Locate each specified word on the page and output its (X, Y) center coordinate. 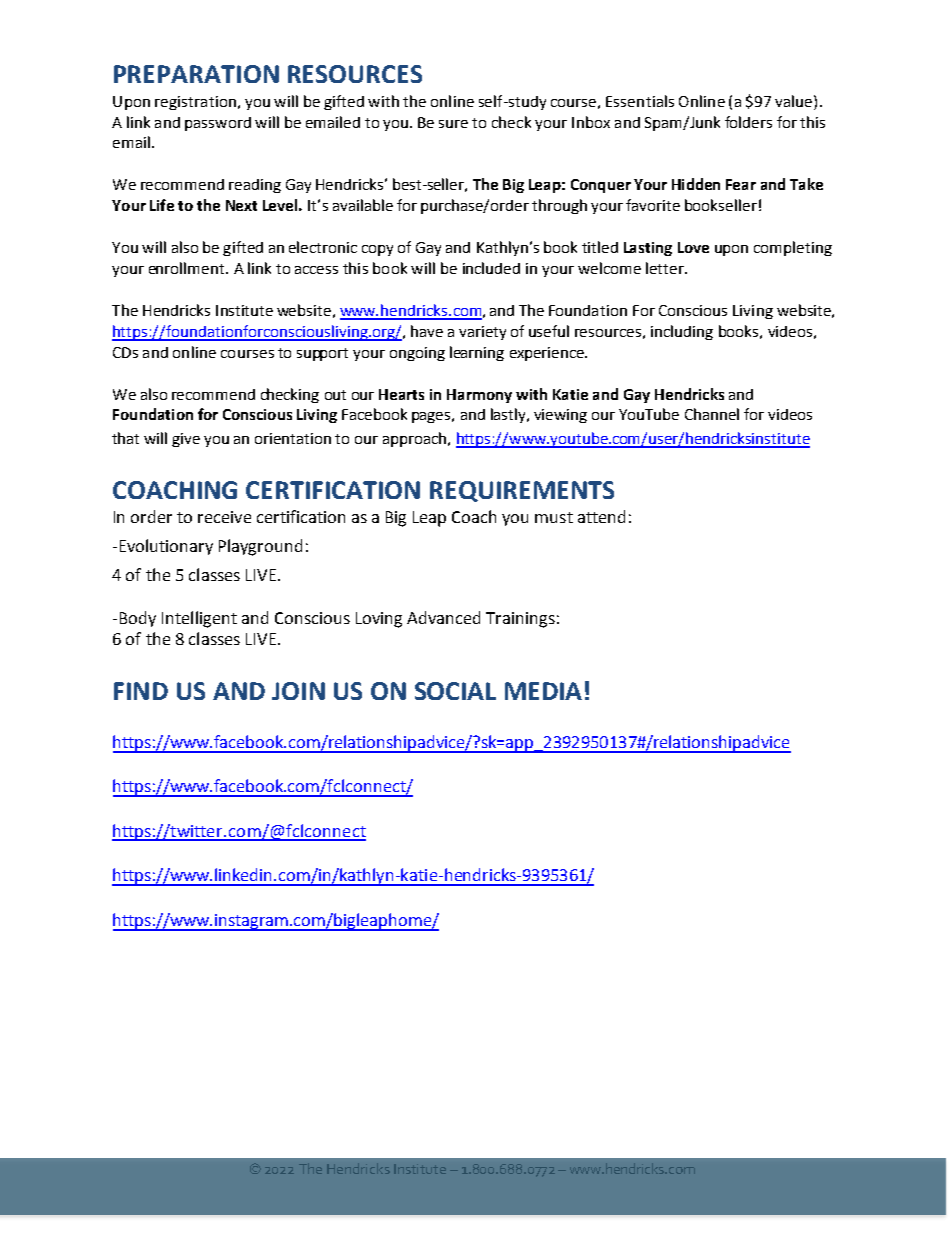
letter (666, 268)
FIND (141, 691)
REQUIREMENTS (522, 491)
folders (748, 122)
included (491, 268)
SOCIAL (455, 691)
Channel (712, 414)
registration (195, 103)
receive (224, 517)
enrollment (188, 268)
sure (453, 124)
